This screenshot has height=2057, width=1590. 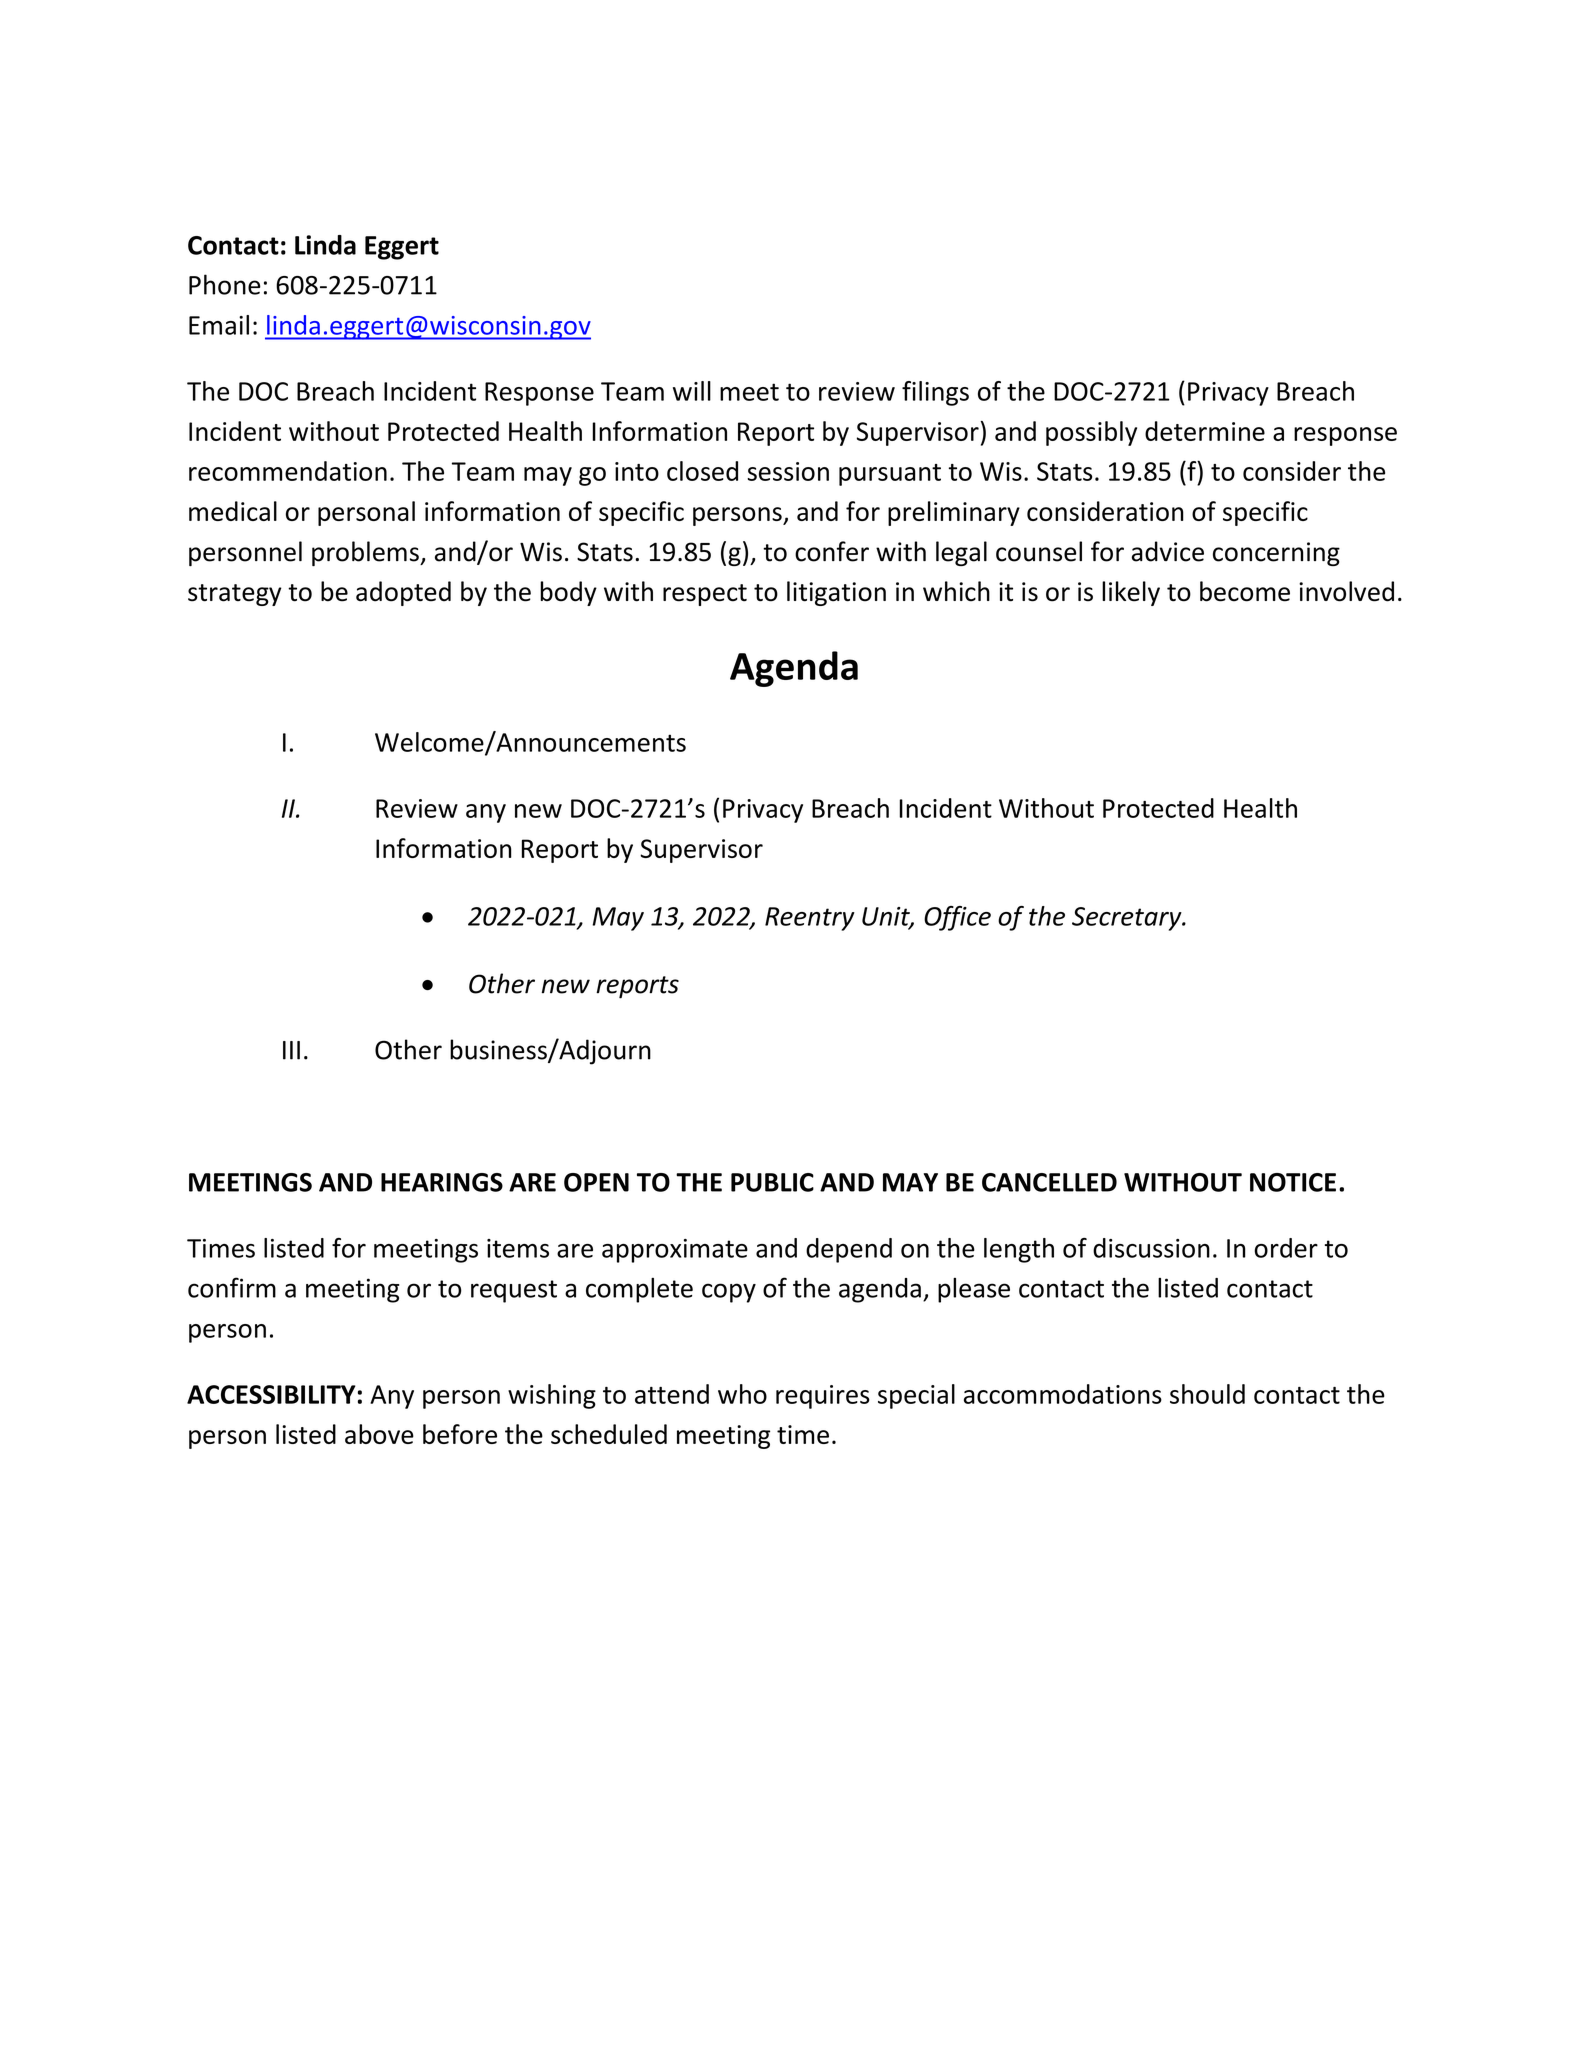 I want to click on III, so click(x=291, y=1050).
